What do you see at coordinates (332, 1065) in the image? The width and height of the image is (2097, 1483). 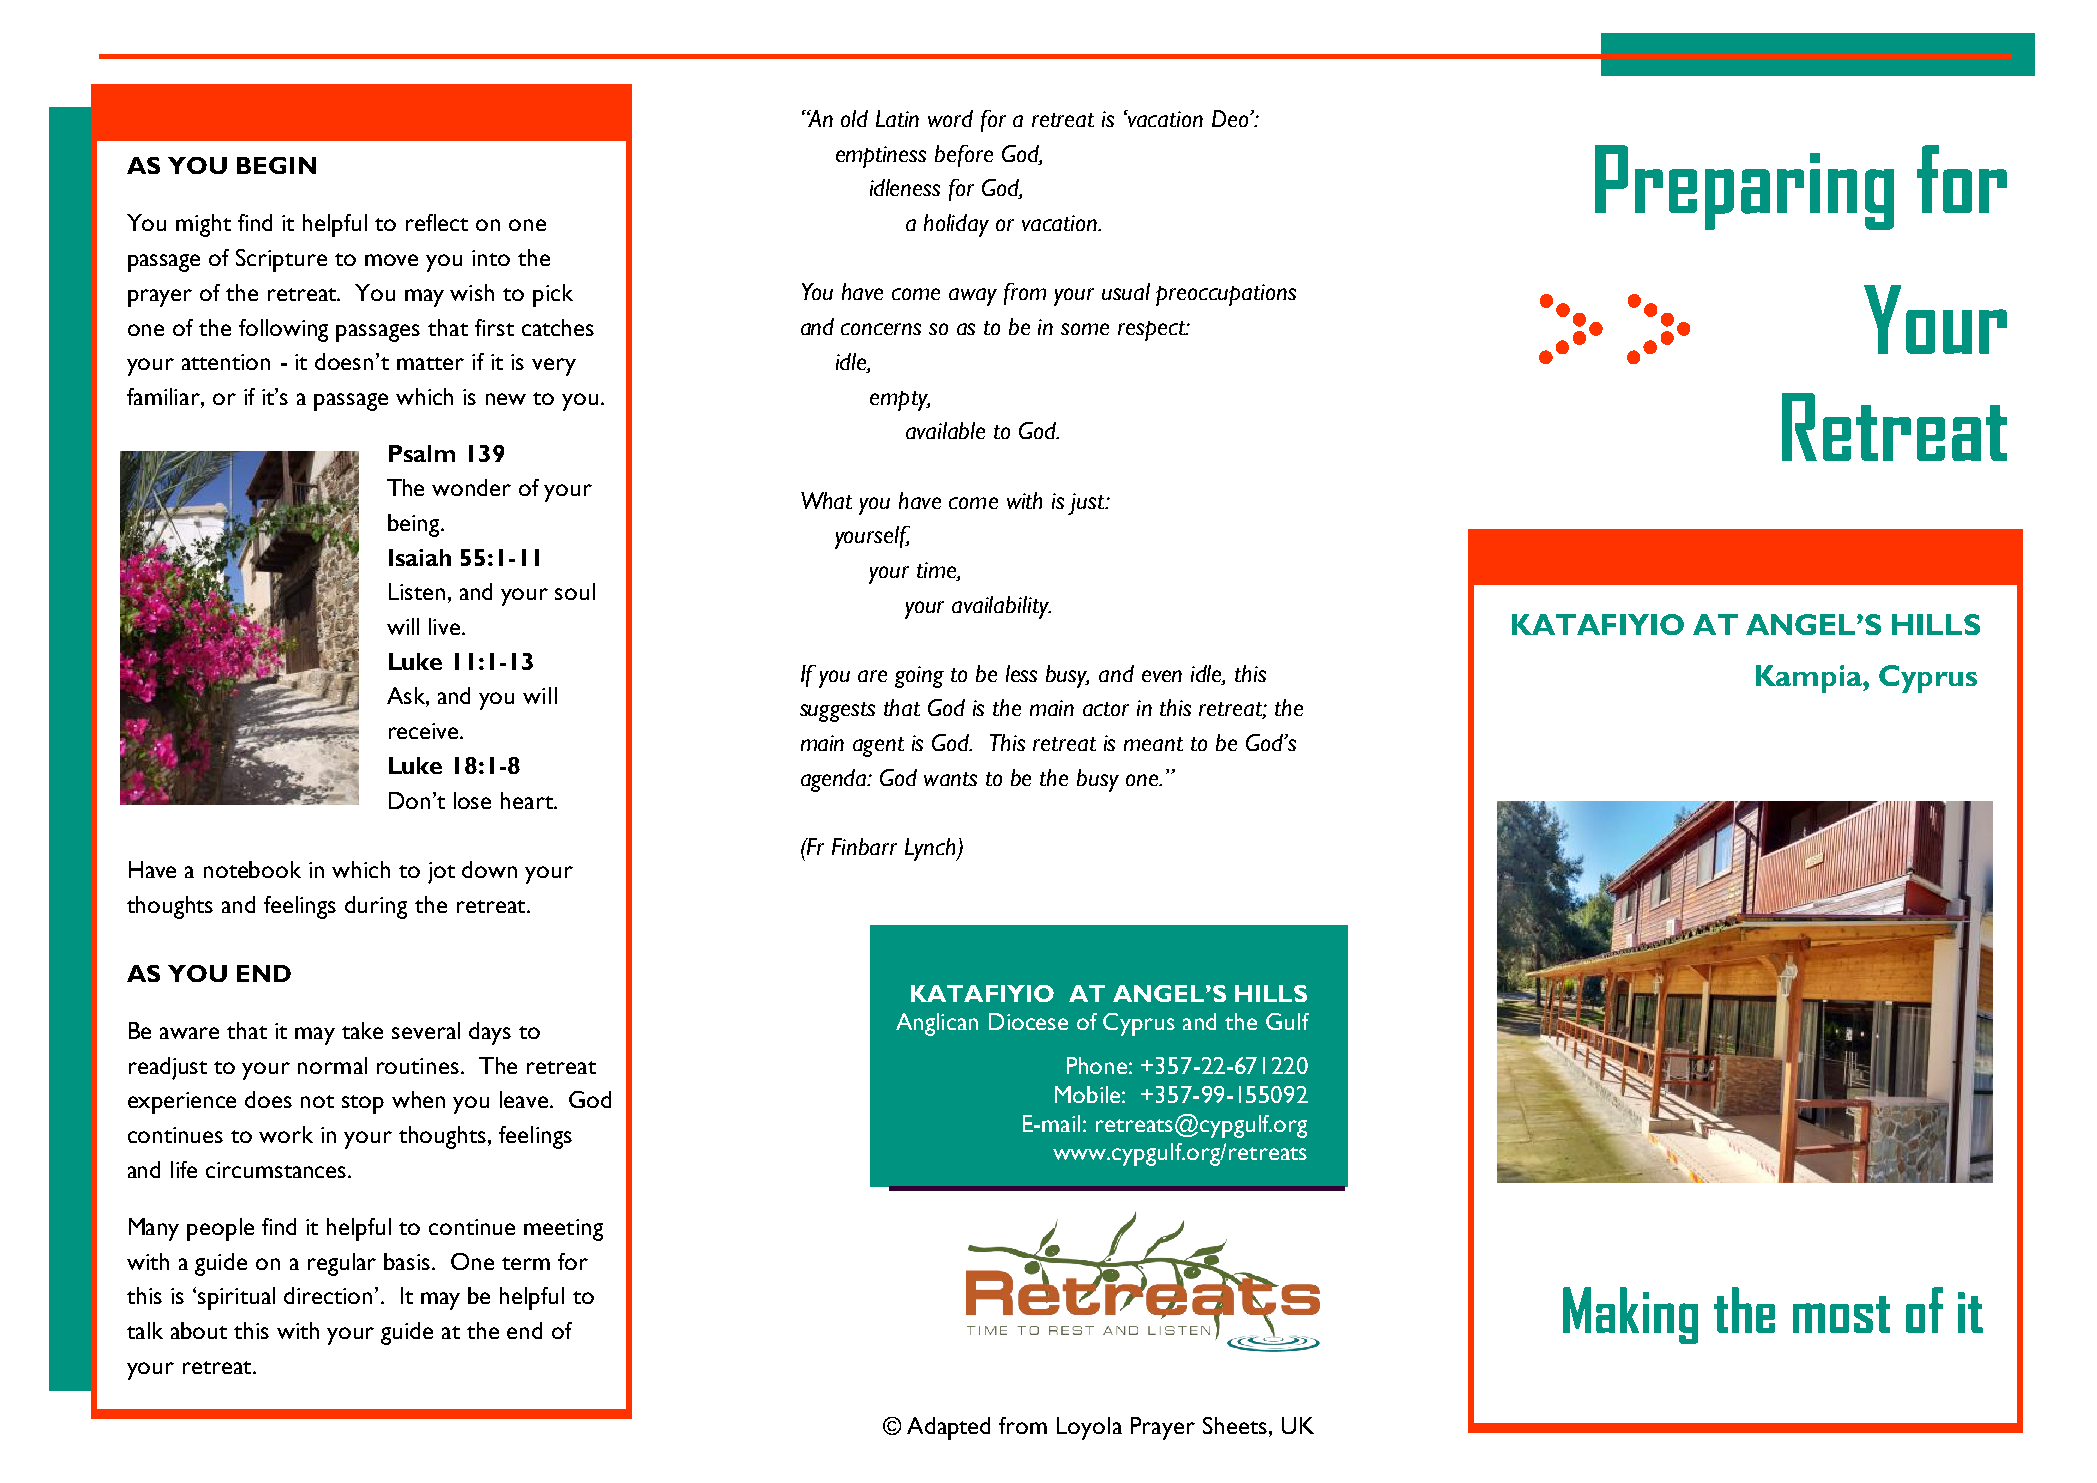 I see `normal` at bounding box center [332, 1065].
